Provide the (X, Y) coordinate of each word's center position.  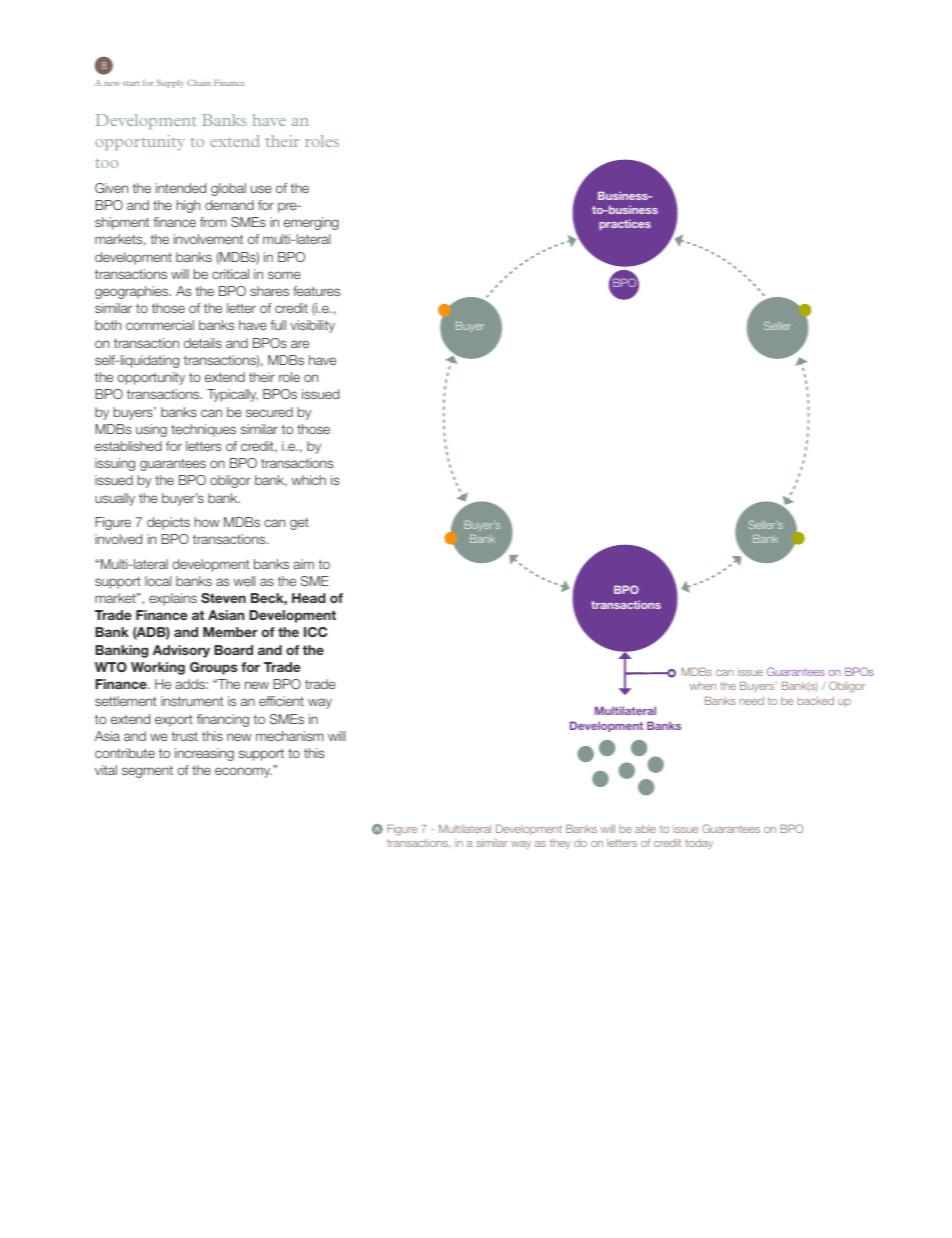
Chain (199, 82)
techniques (203, 430)
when (703, 686)
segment (147, 772)
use (261, 189)
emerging (311, 223)
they (560, 844)
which (309, 480)
